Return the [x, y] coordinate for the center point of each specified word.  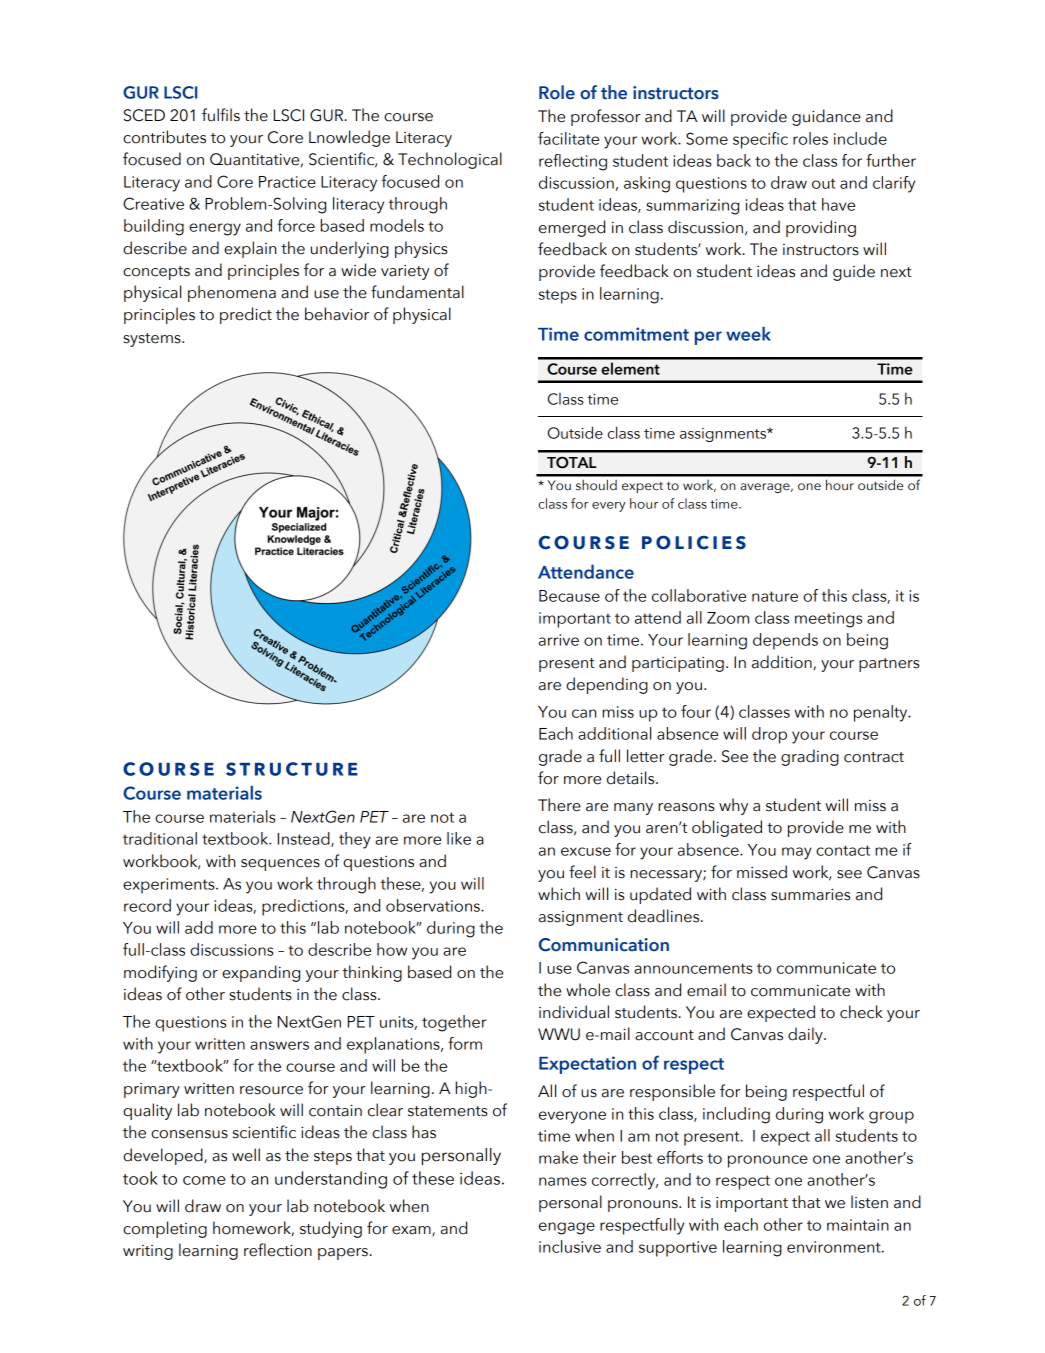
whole [588, 990]
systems [153, 340]
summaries [810, 894]
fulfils [221, 115]
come [204, 1180]
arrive [559, 640]
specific [760, 140]
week [748, 334]
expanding [261, 973]
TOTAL [572, 463]
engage [567, 1228]
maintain [858, 1225]
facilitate [568, 138]
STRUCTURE [292, 769]
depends [785, 641]
